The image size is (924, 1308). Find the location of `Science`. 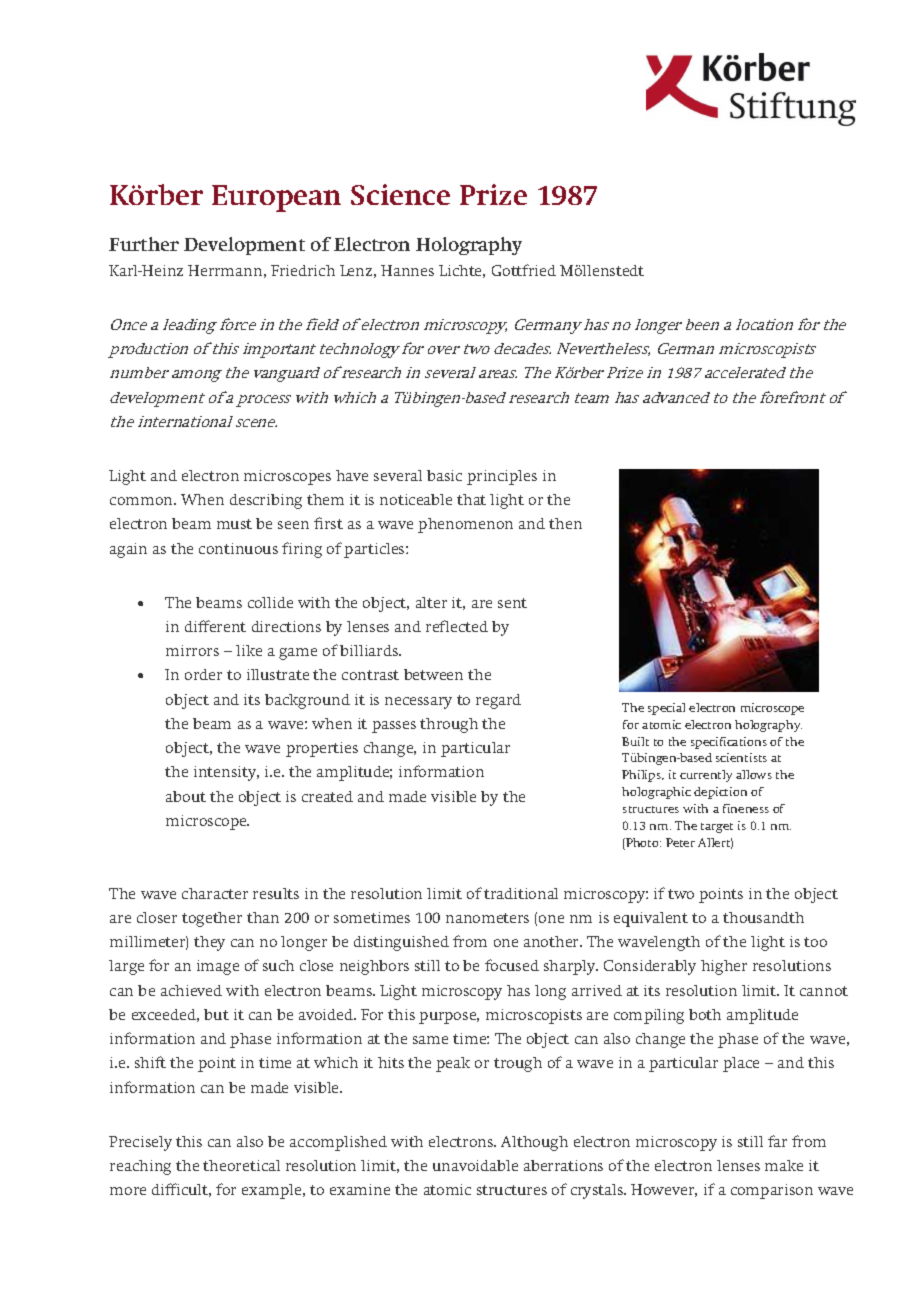

Science is located at coordinates (400, 194).
